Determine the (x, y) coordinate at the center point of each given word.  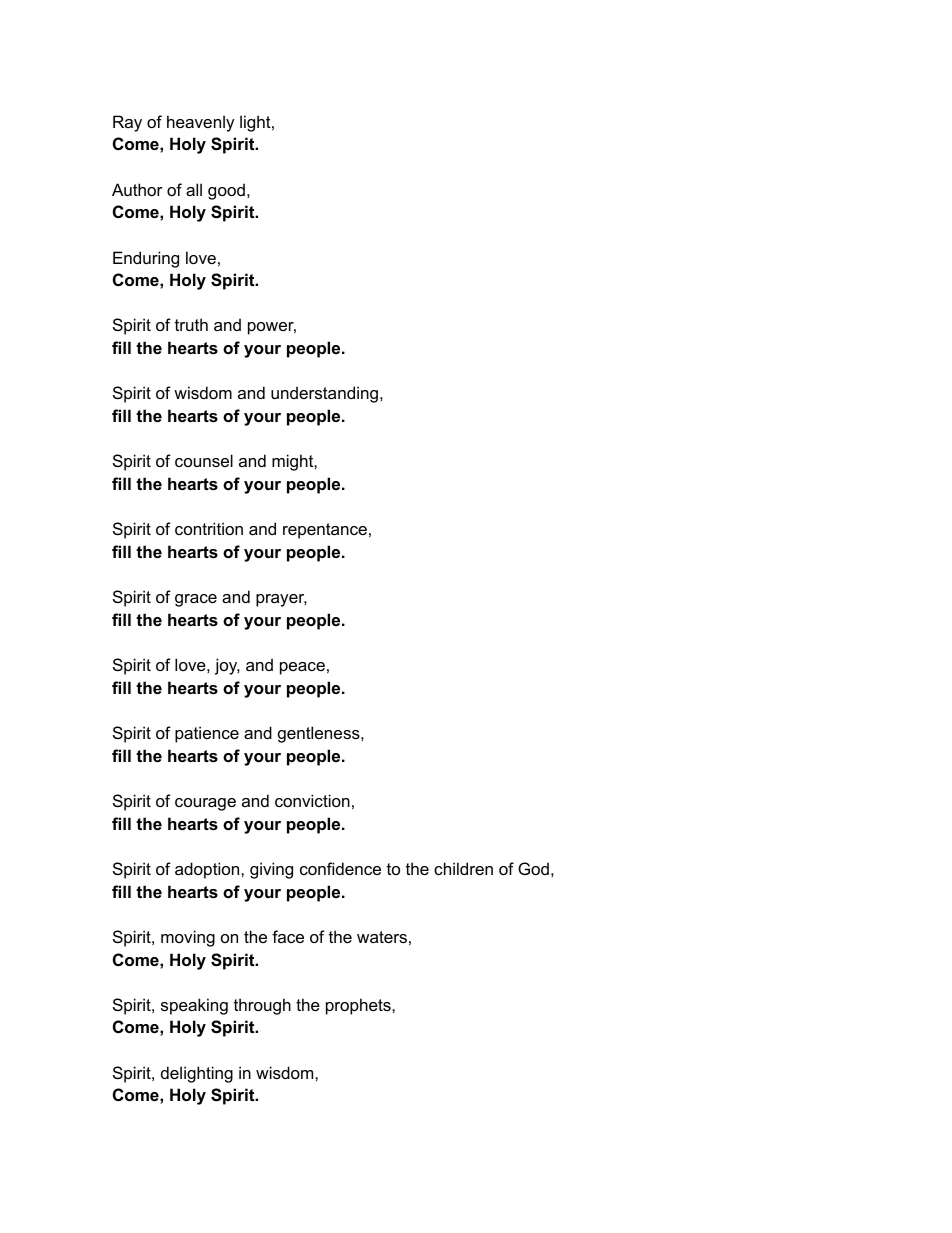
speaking (194, 1006)
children (463, 868)
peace (302, 668)
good (226, 191)
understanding (324, 394)
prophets (359, 1006)
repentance (325, 531)
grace (196, 600)
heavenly (201, 123)
